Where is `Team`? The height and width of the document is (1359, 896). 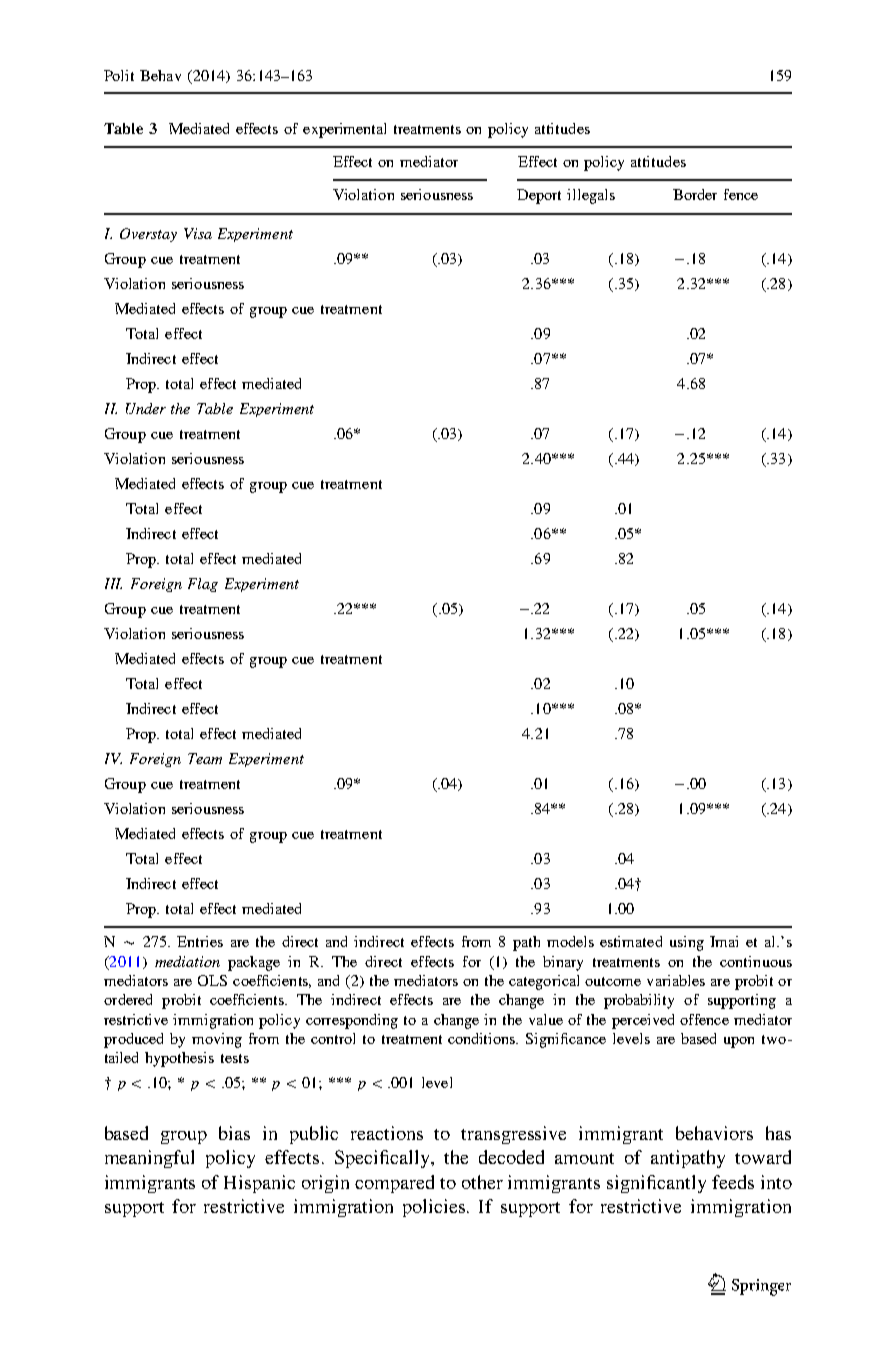
Team is located at coordinates (205, 758).
